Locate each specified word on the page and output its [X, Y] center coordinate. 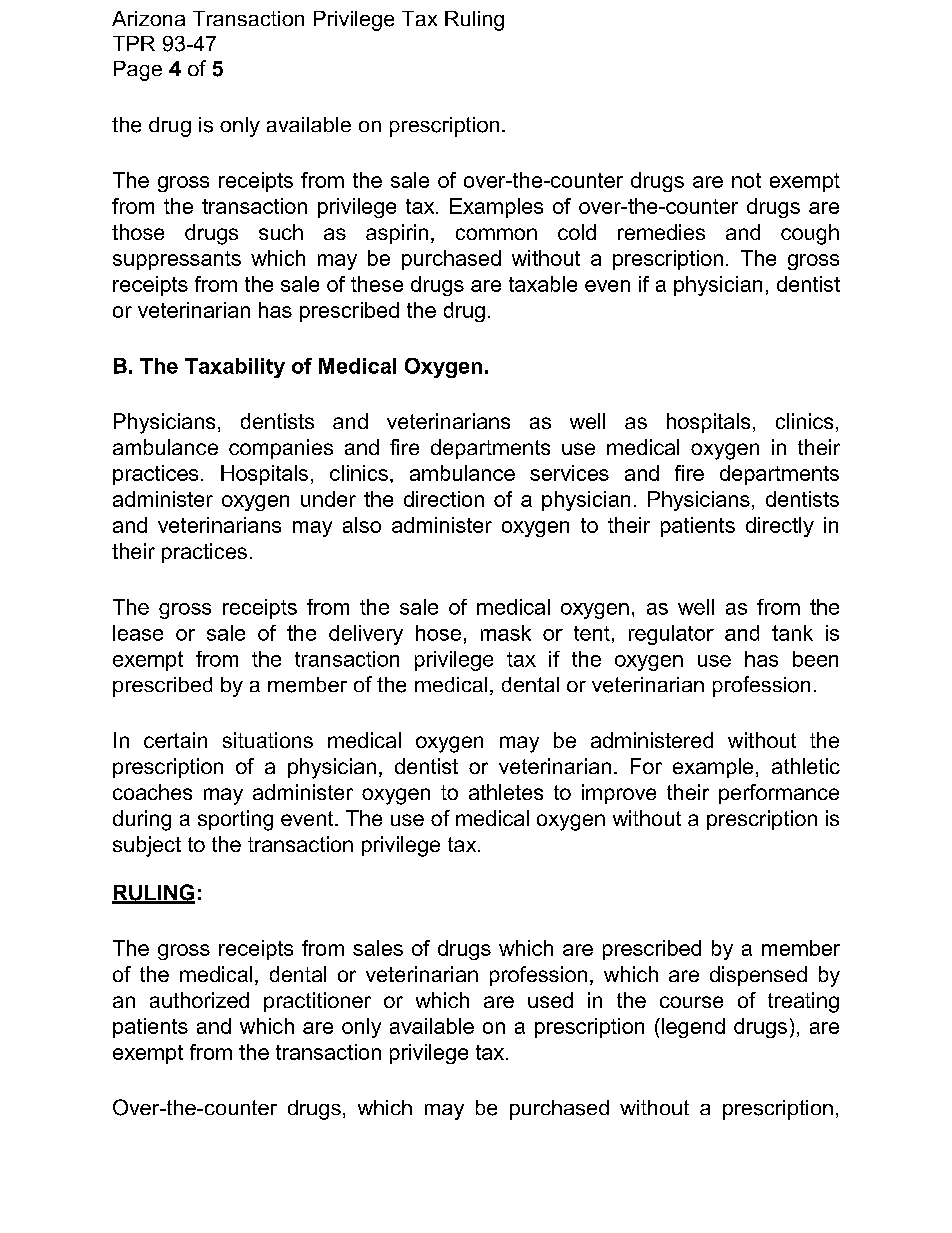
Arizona [148, 18]
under [328, 499]
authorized [199, 1000]
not [746, 180]
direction [444, 499]
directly [780, 527]
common [496, 234]
